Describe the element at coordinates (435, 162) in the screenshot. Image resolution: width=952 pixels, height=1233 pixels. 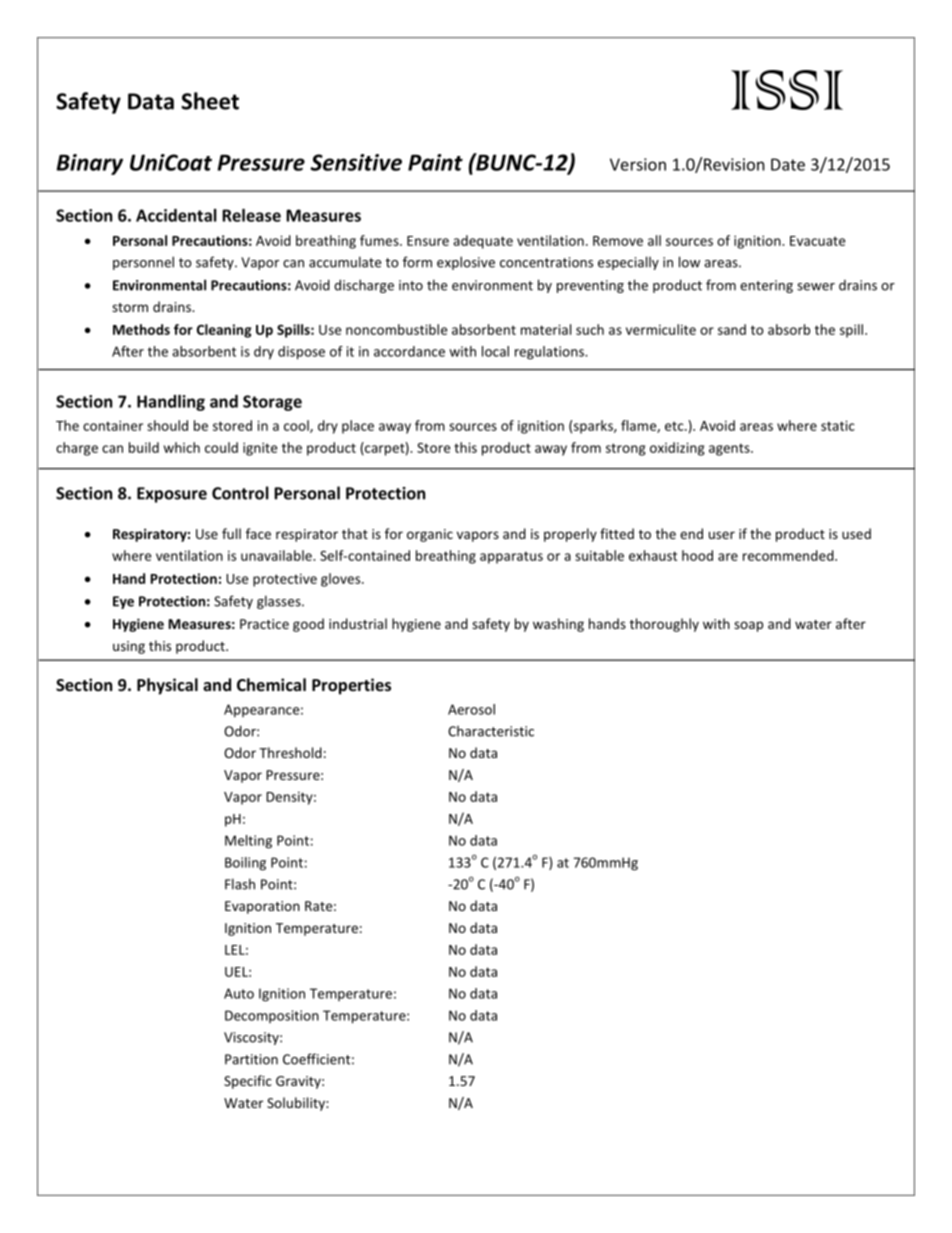
I see `Paint` at that location.
